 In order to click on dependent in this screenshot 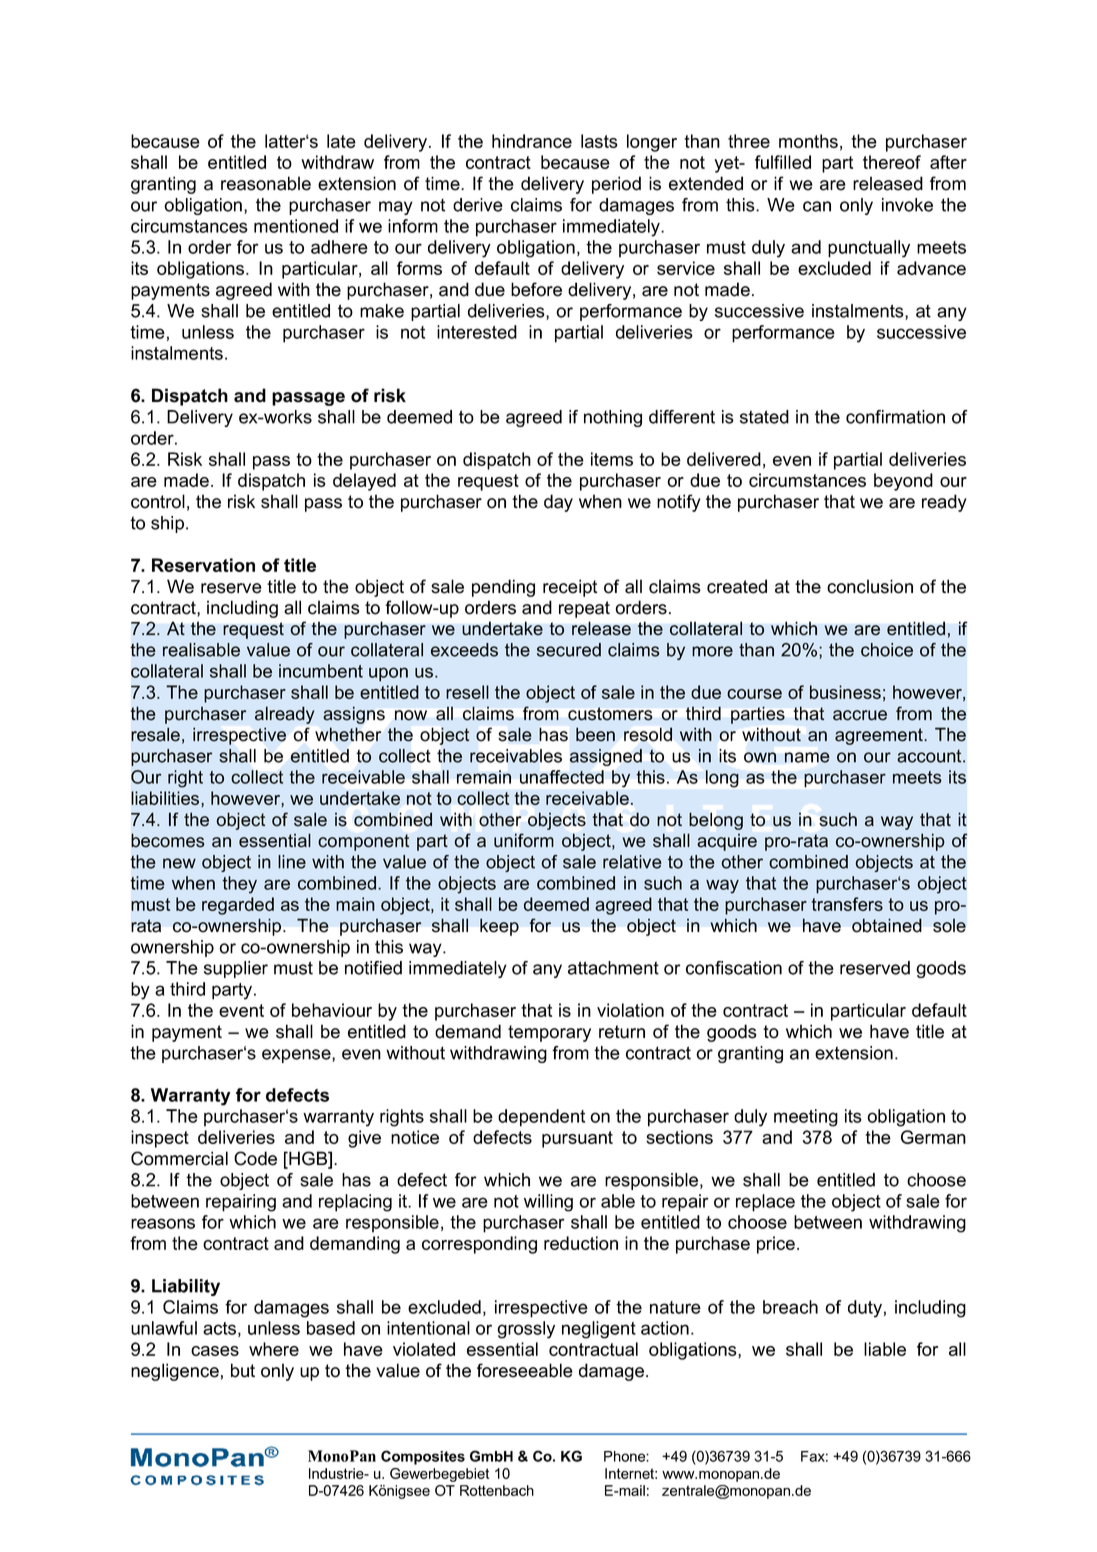, I will do `click(541, 1118)`.
